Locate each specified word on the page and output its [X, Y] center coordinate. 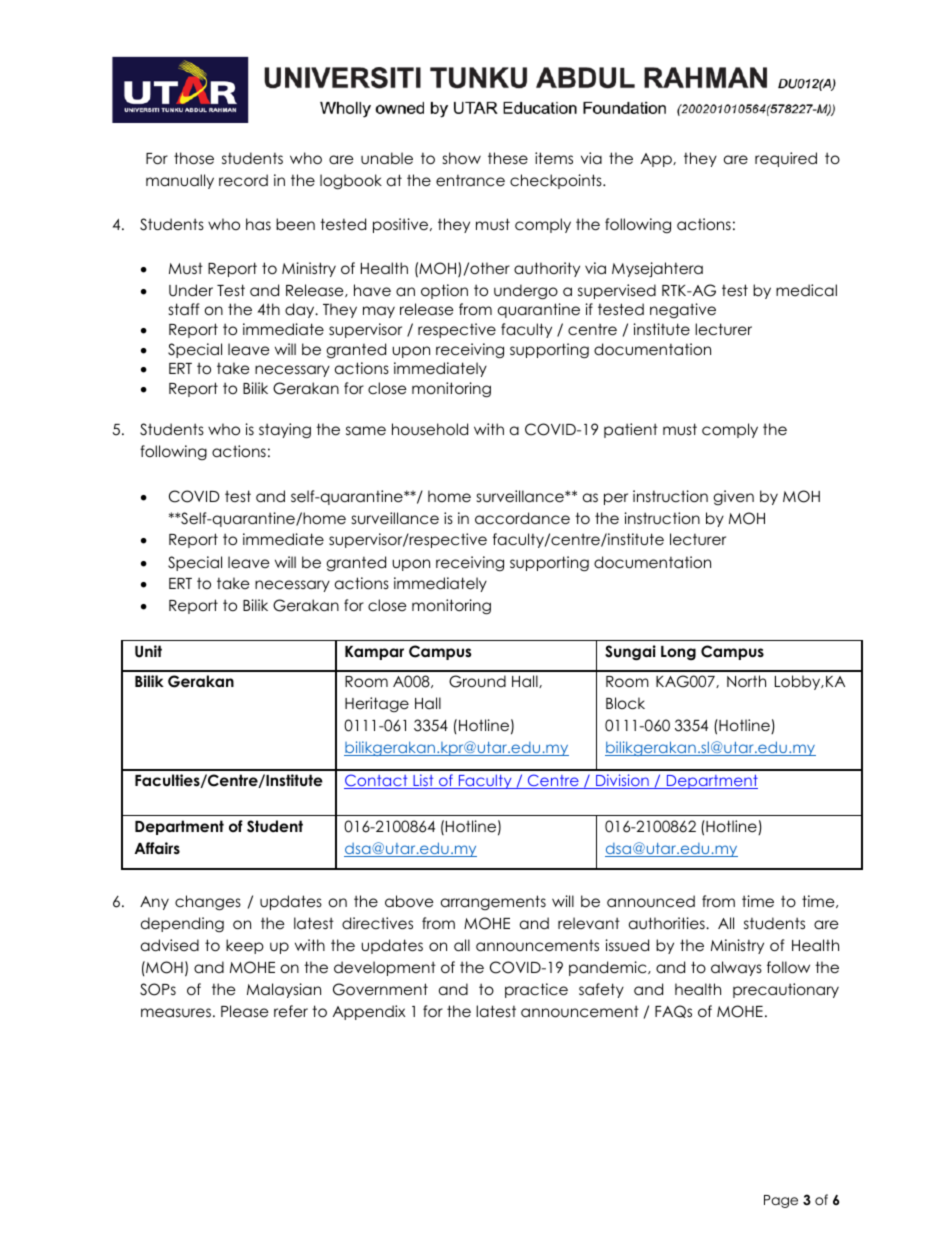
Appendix [369, 1012]
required [786, 159]
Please [245, 1011]
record [243, 180]
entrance [470, 181]
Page [781, 1201]
